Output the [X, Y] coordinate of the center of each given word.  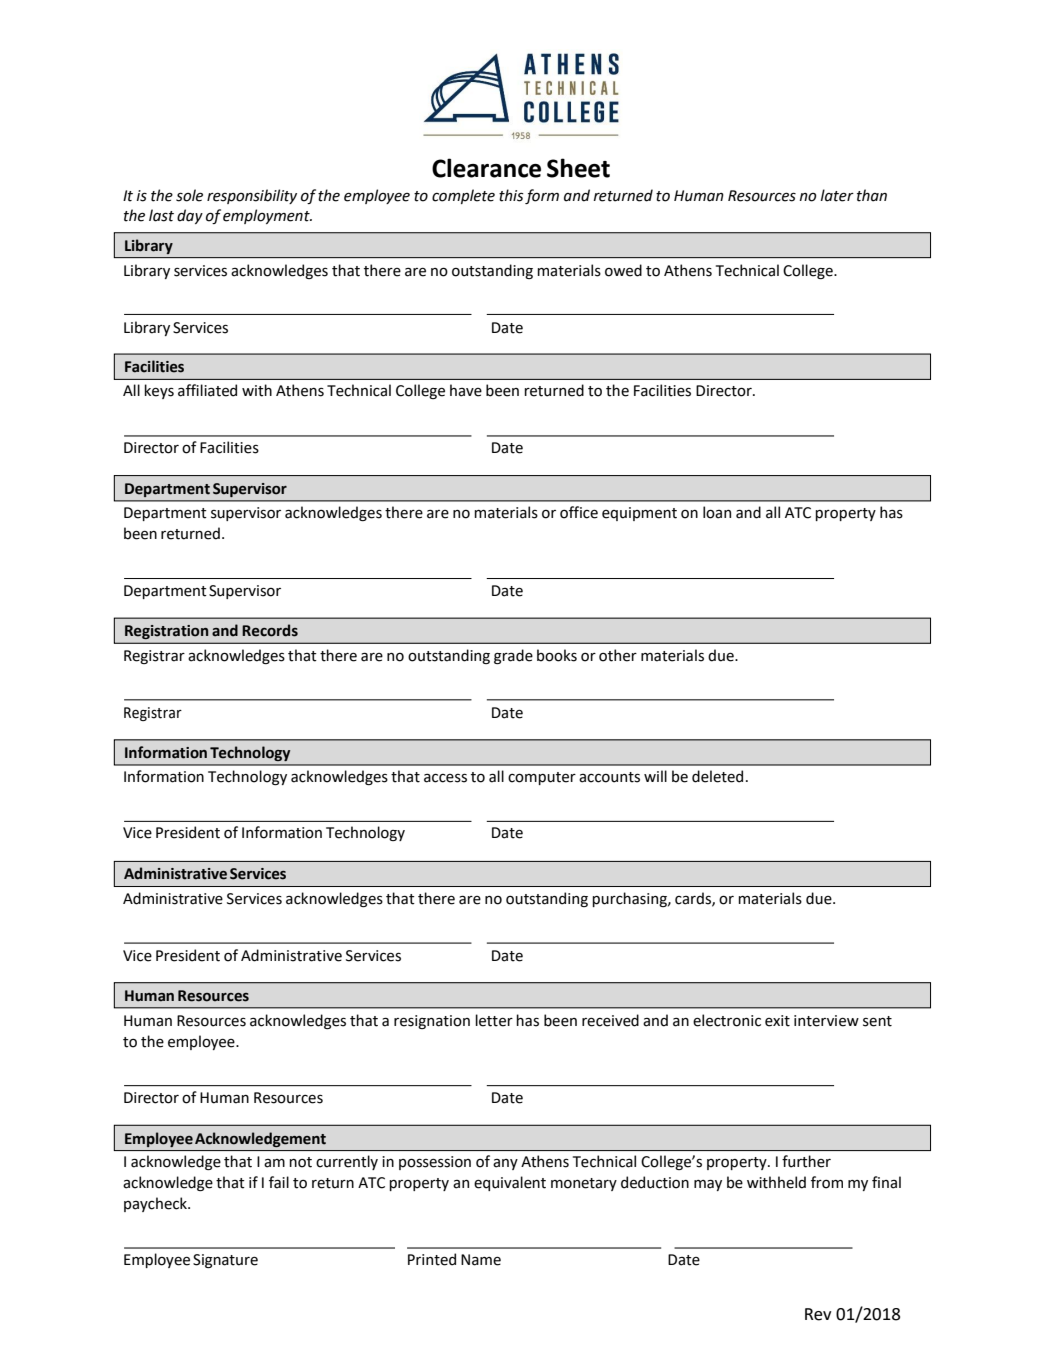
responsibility [252, 196]
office [579, 512]
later [837, 195]
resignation [432, 1022]
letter [494, 1020]
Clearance [486, 168]
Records [270, 630]
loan [717, 512]
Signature [225, 1261]
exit [777, 1021]
